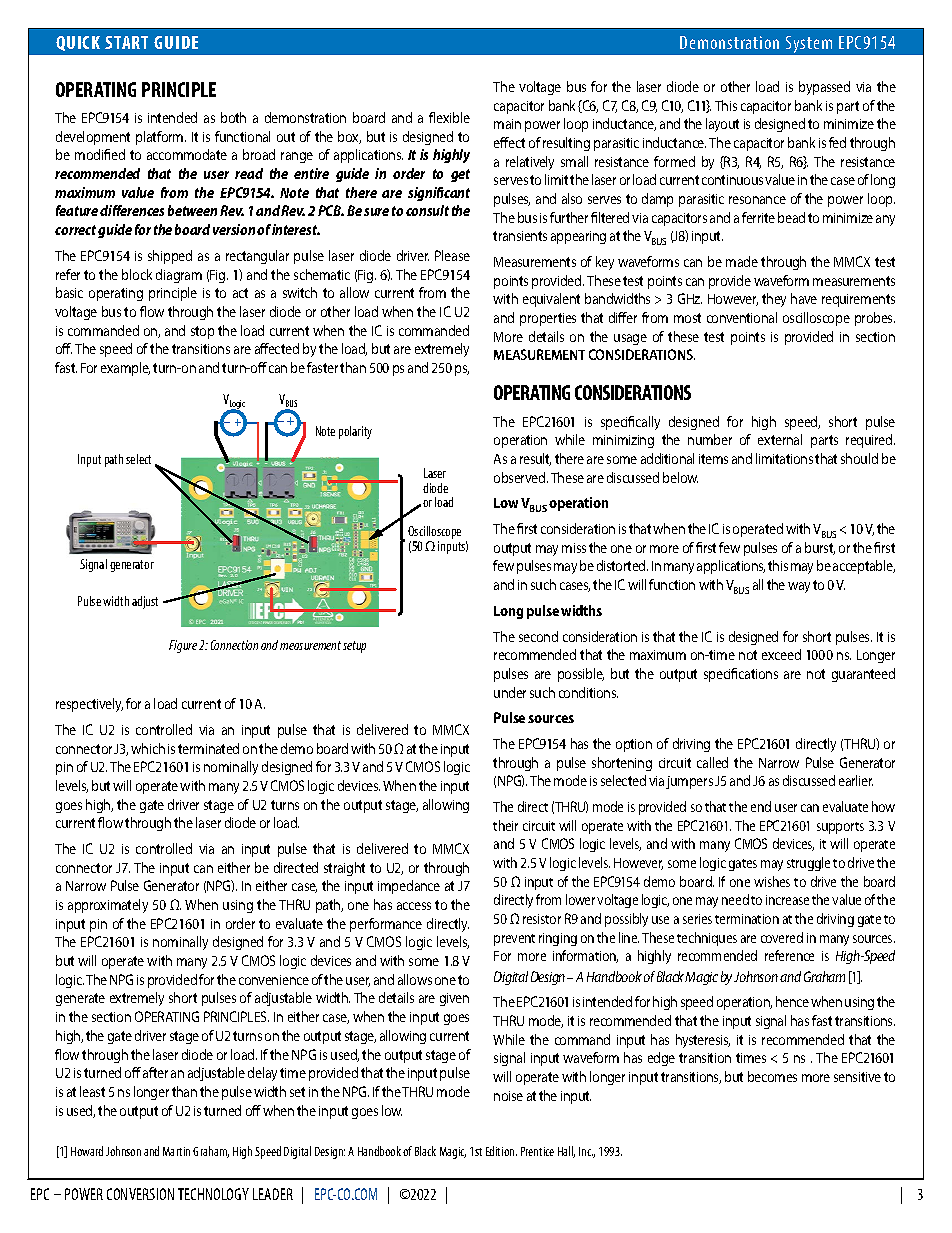 The image size is (952, 1233). What do you see at coordinates (840, 828) in the document?
I see `supports` at bounding box center [840, 828].
